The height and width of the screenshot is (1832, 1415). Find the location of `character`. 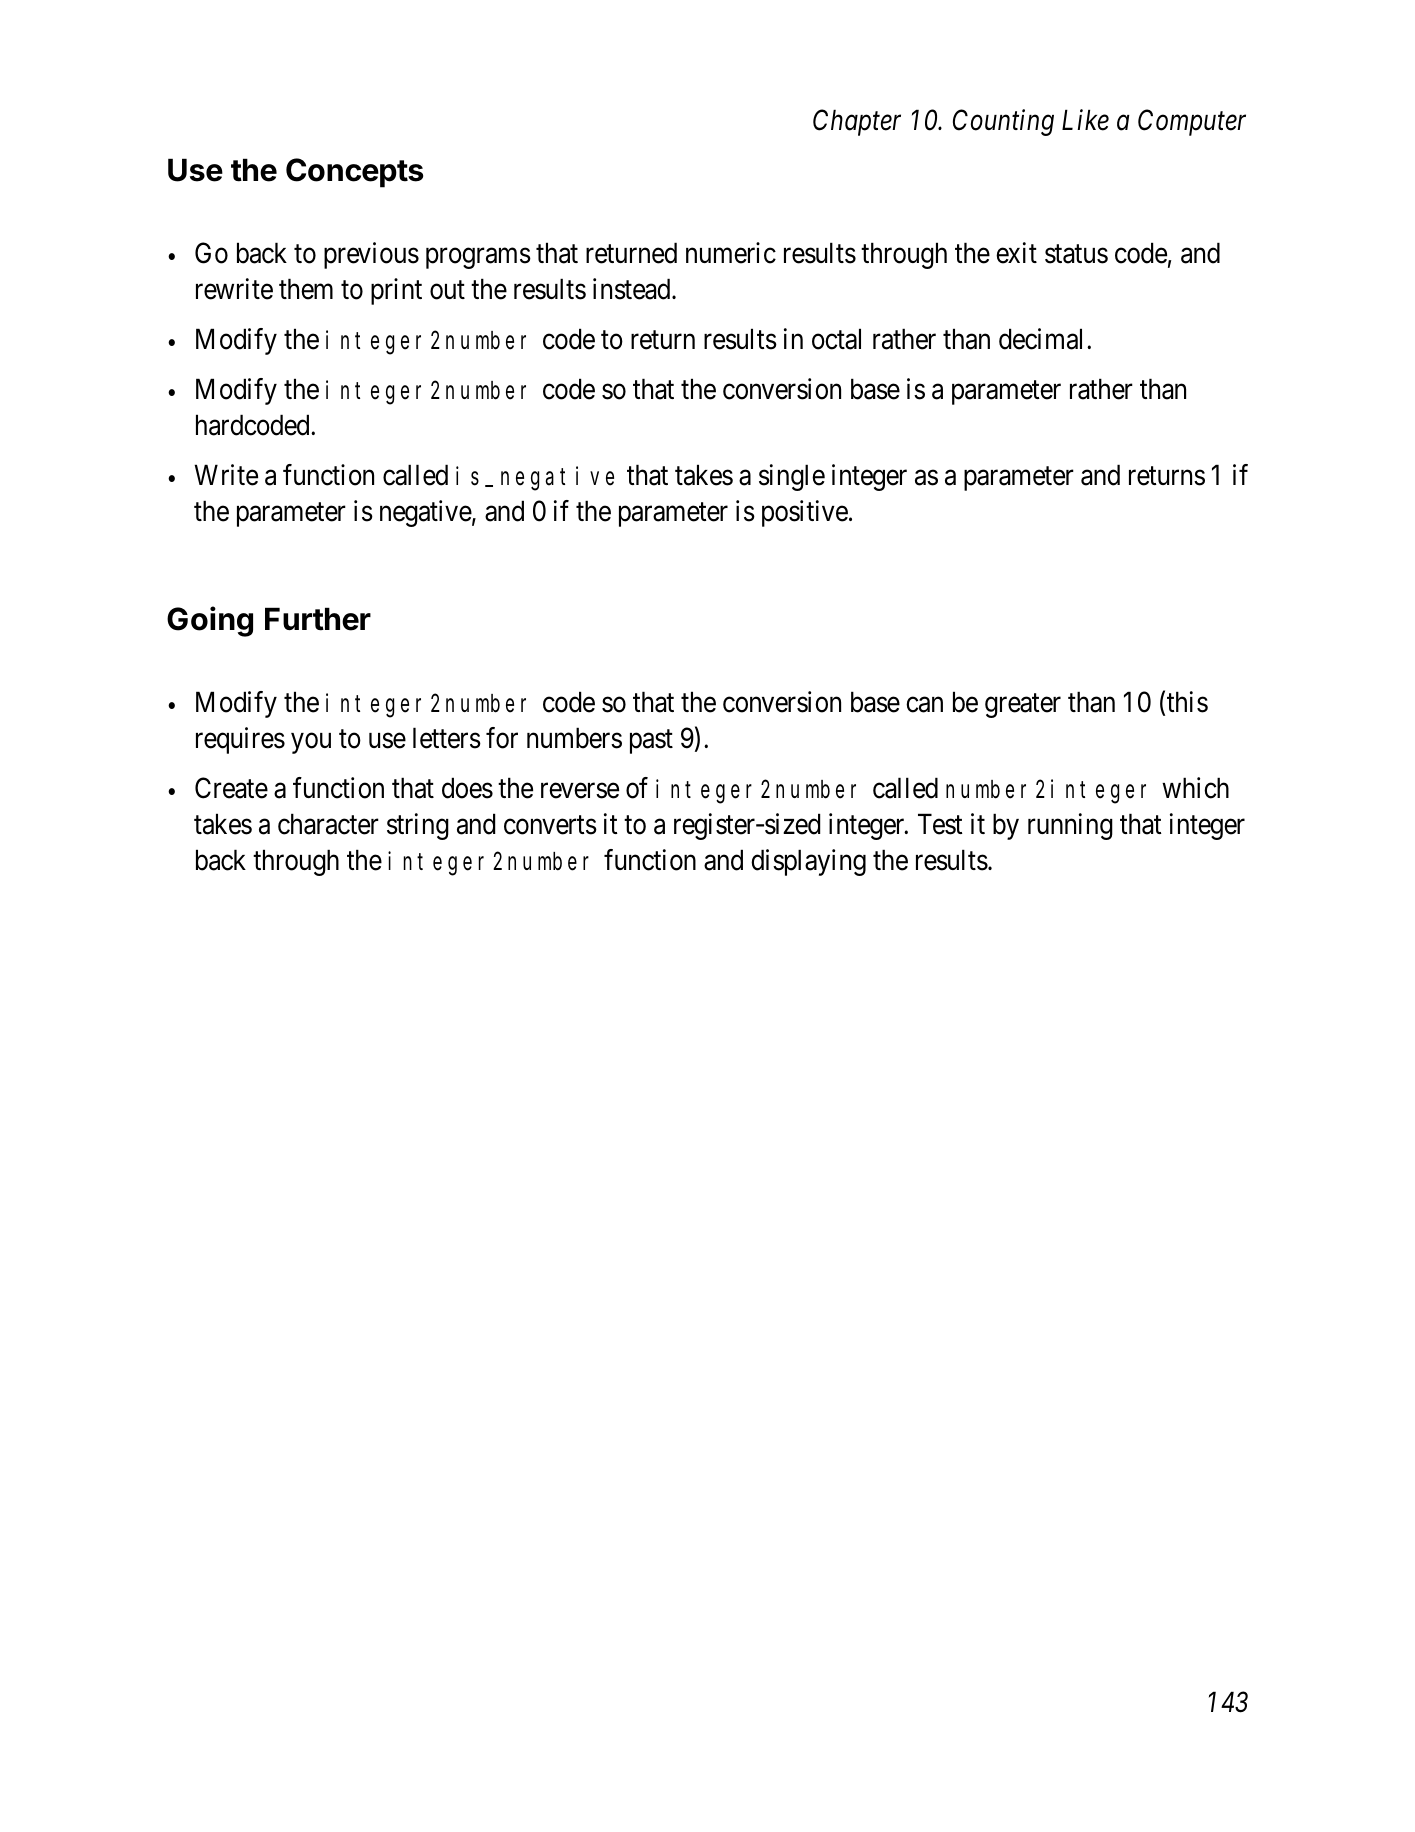

character is located at coordinates (328, 824).
